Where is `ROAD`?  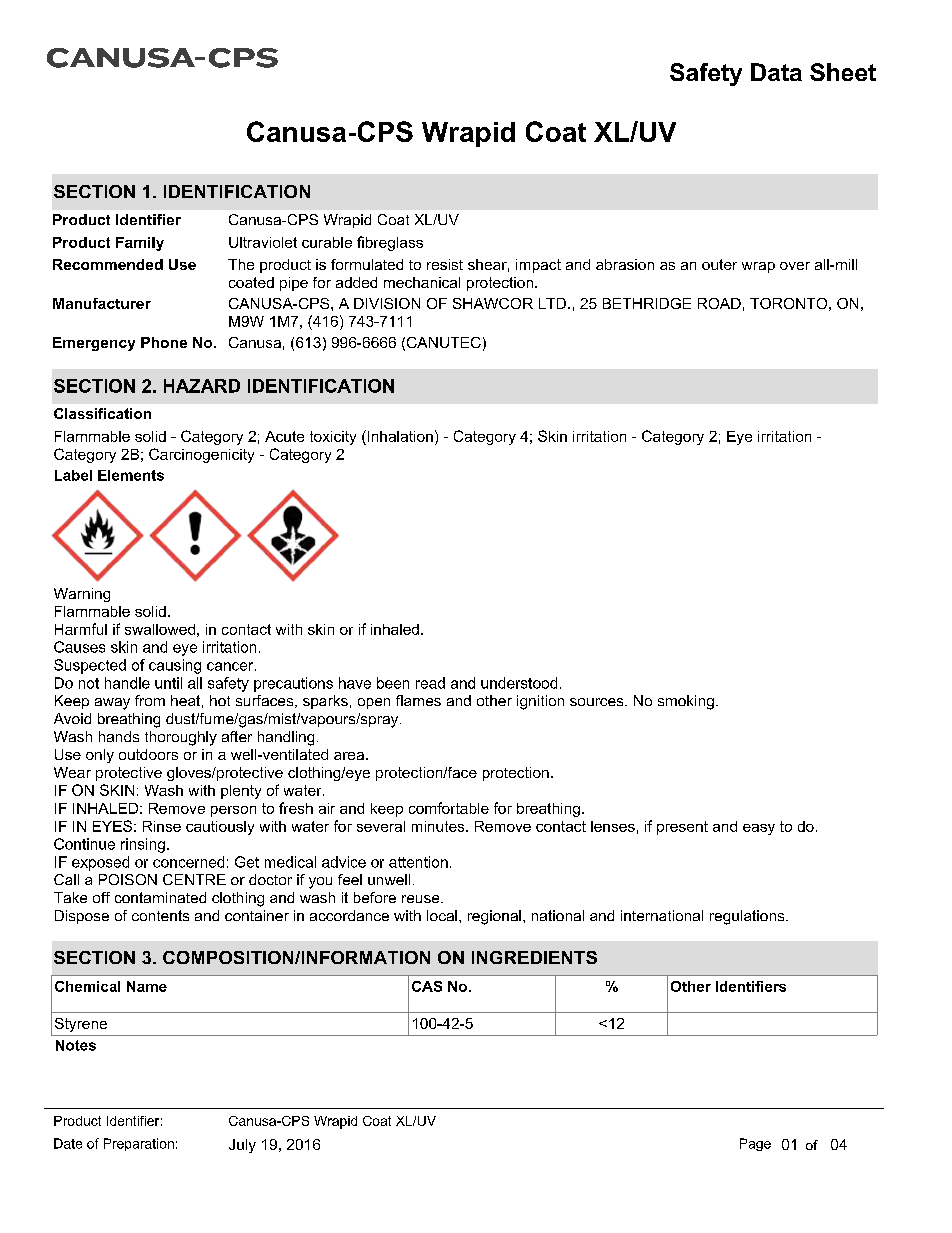 ROAD is located at coordinates (719, 303).
